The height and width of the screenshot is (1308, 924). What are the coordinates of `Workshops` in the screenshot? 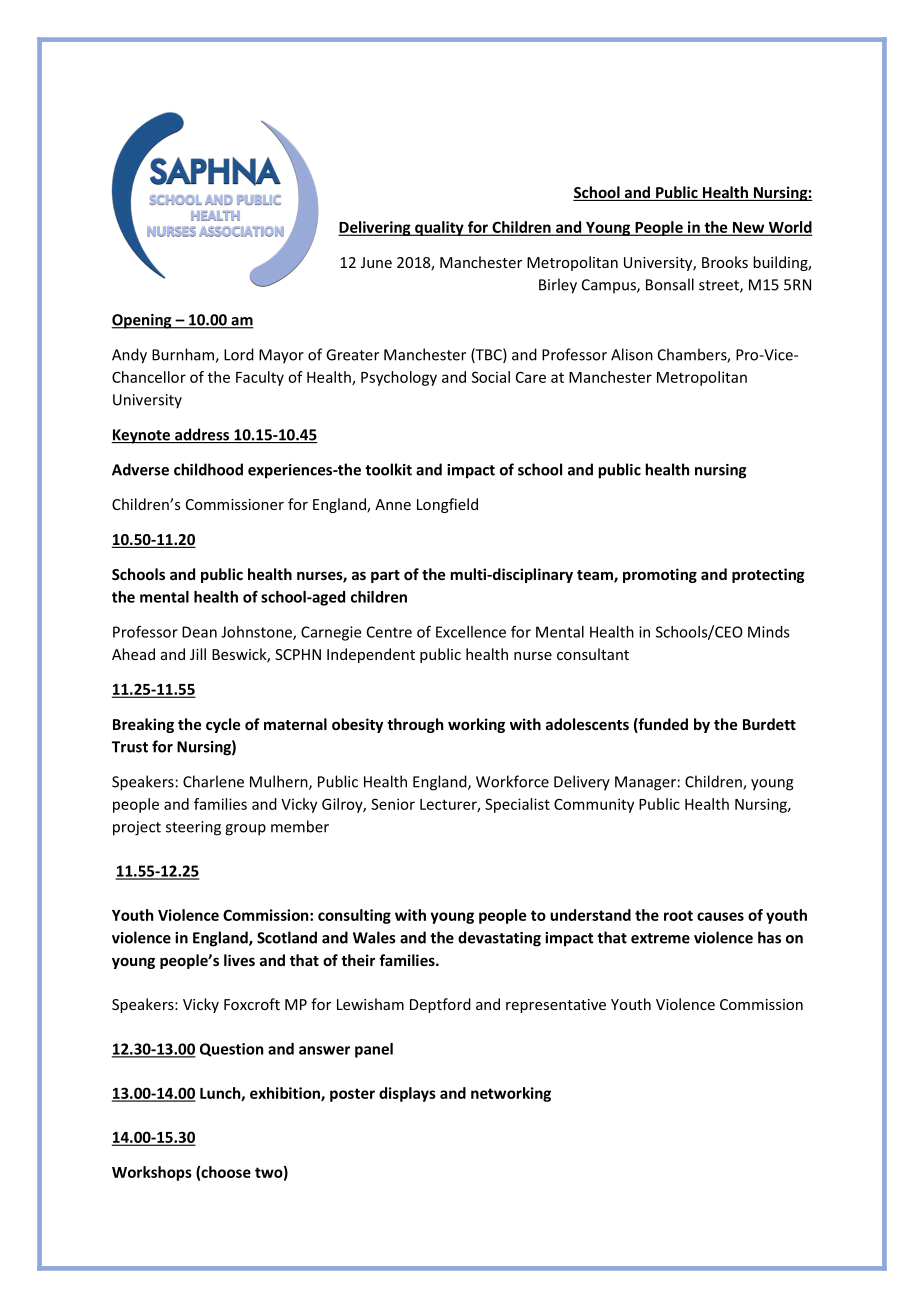 It's located at (152, 1173).
